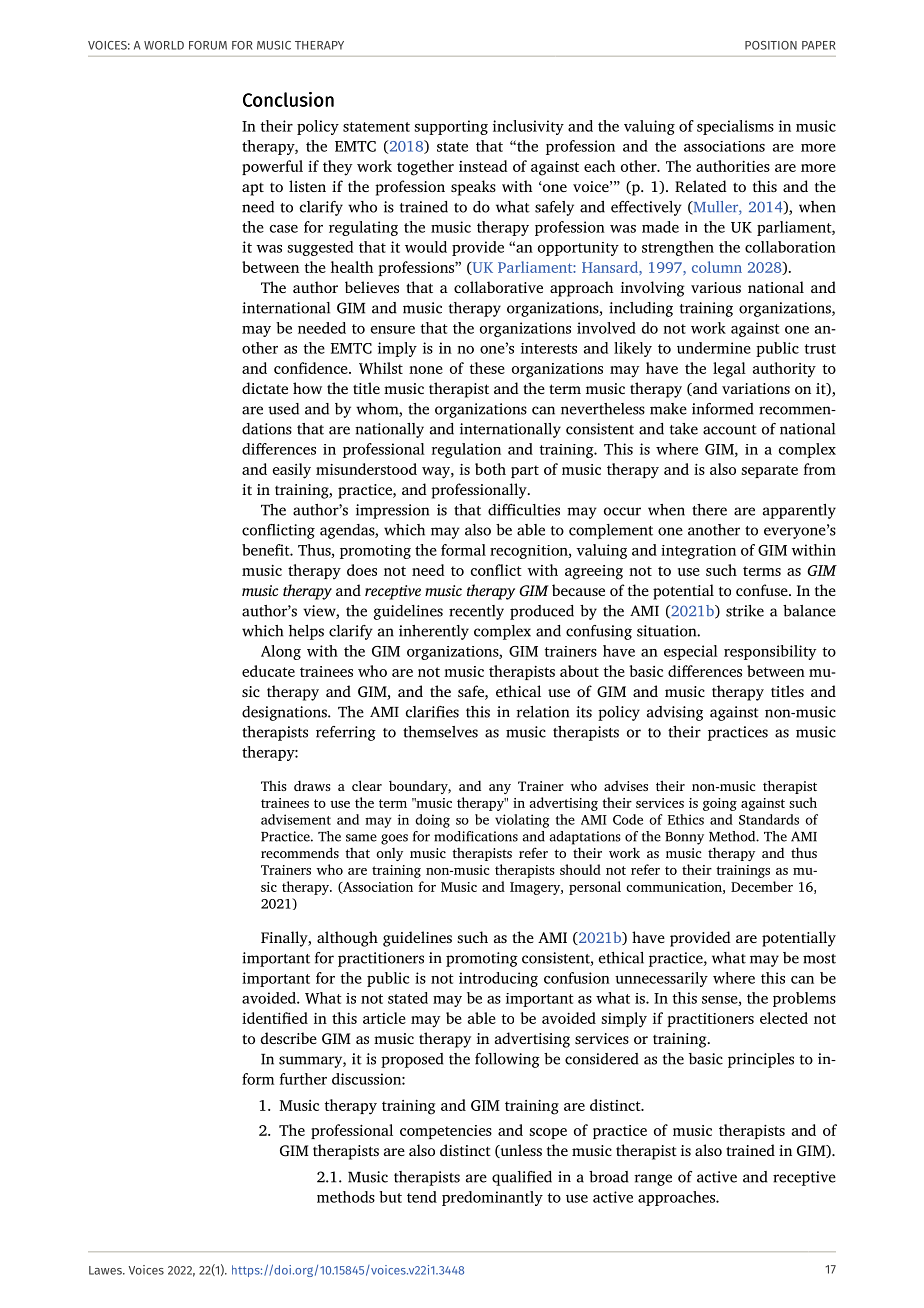  Describe the element at coordinates (771, 45) in the document. I see `POSITION` at that location.
